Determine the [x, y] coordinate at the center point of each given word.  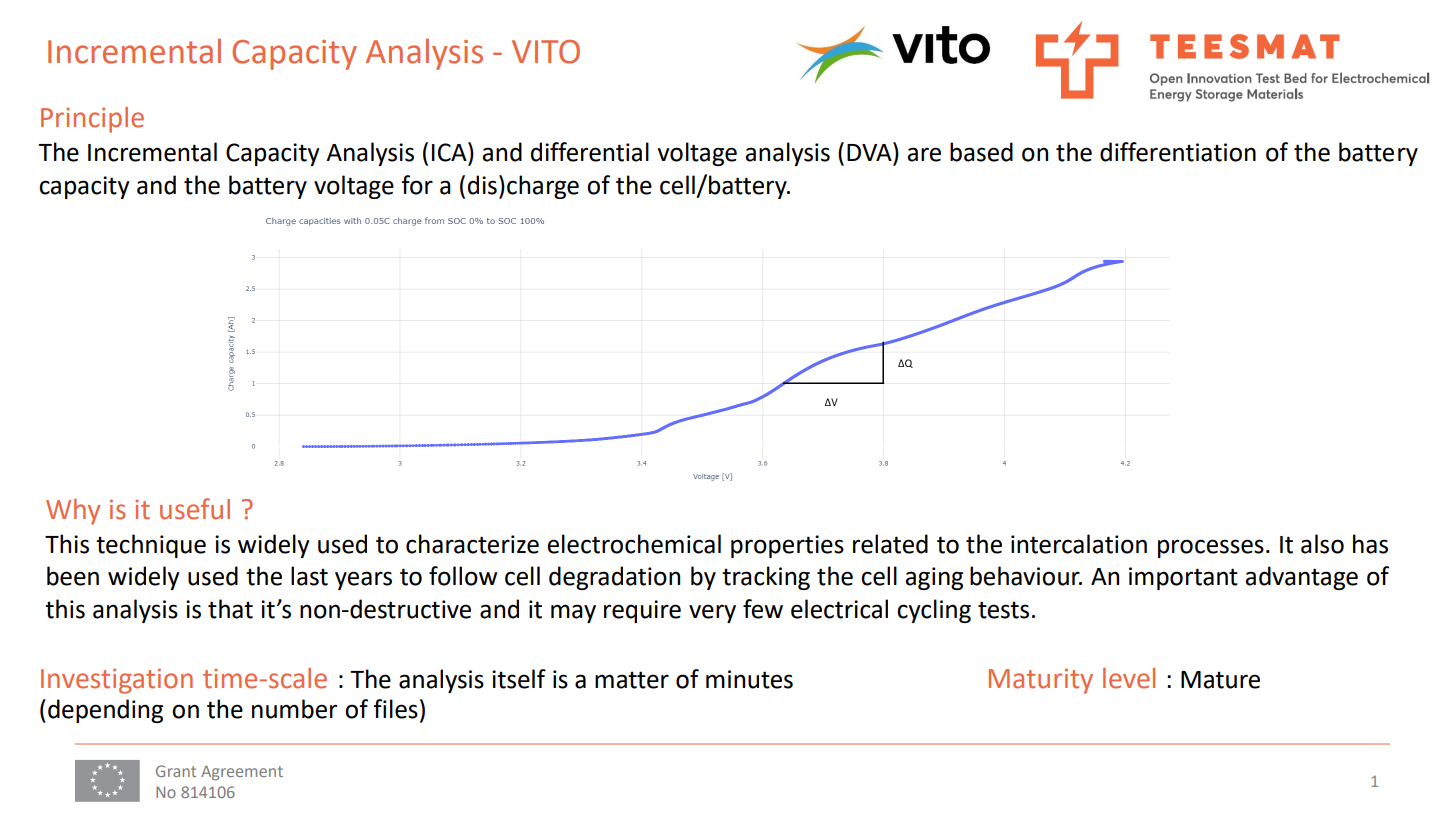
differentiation [1178, 152]
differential [590, 152]
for [417, 185]
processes [1211, 548]
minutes [749, 679]
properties [787, 546]
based [981, 152]
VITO [546, 52]
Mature [1220, 680]
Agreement [242, 773]
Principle [92, 120]
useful [195, 509]
